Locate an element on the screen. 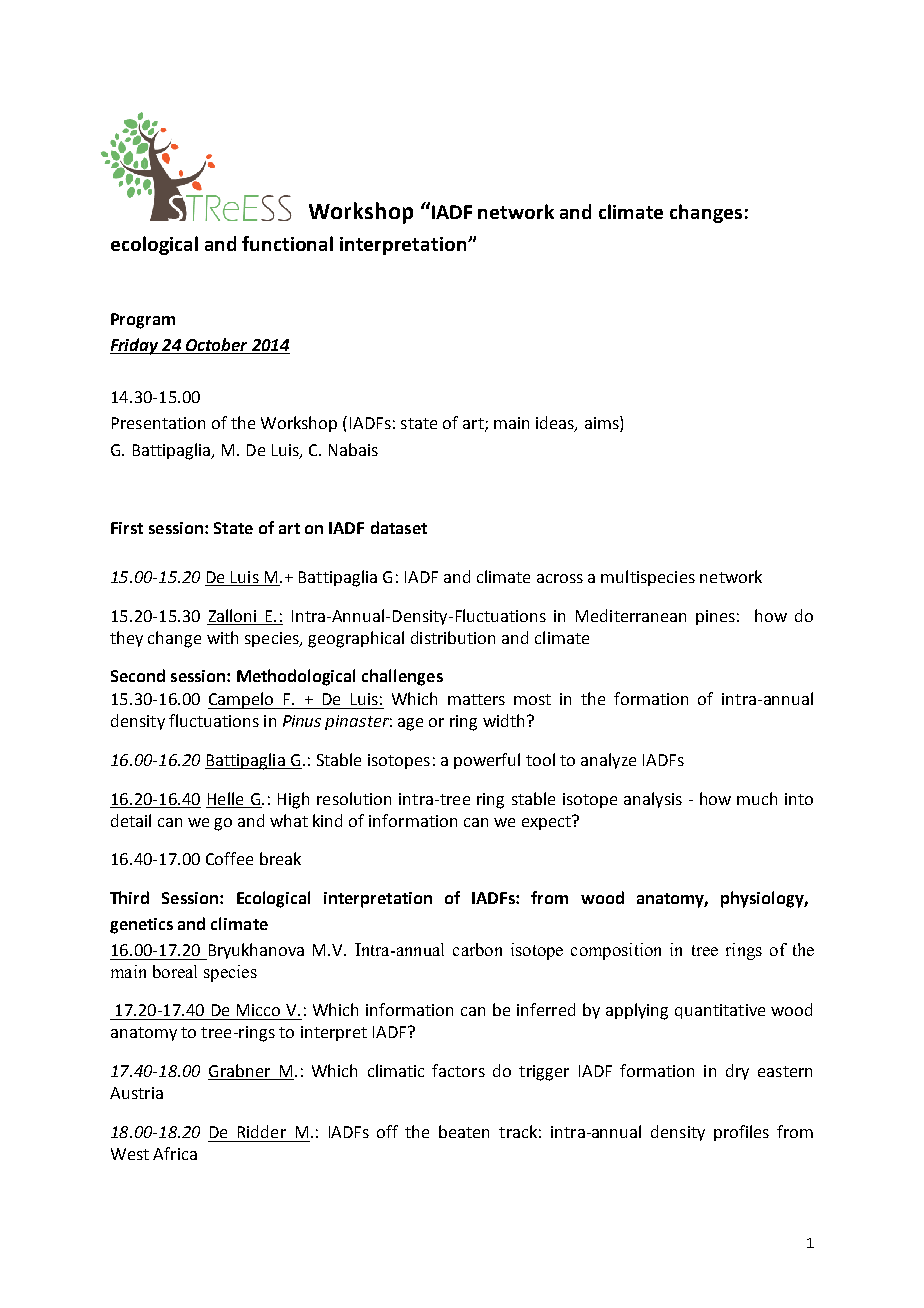 This screenshot has height=1308, width=924. carbon is located at coordinates (477, 949).
